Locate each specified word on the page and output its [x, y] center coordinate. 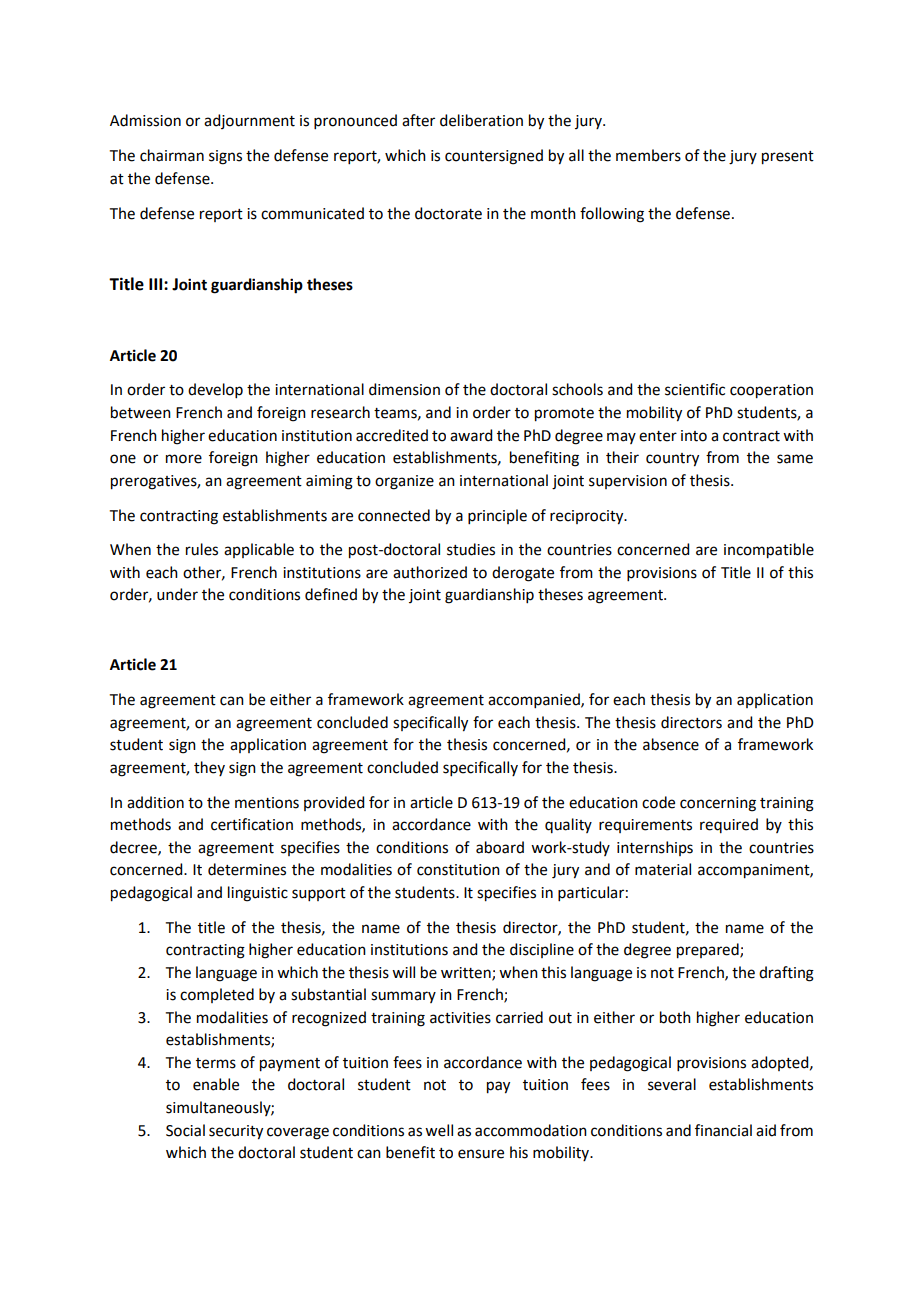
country [672, 460]
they [209, 768]
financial [723, 1130]
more [184, 459]
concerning [718, 804]
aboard [500, 847]
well [439, 1130]
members [648, 155]
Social [185, 1130]
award [471, 435]
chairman [172, 155]
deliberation [481, 120]
